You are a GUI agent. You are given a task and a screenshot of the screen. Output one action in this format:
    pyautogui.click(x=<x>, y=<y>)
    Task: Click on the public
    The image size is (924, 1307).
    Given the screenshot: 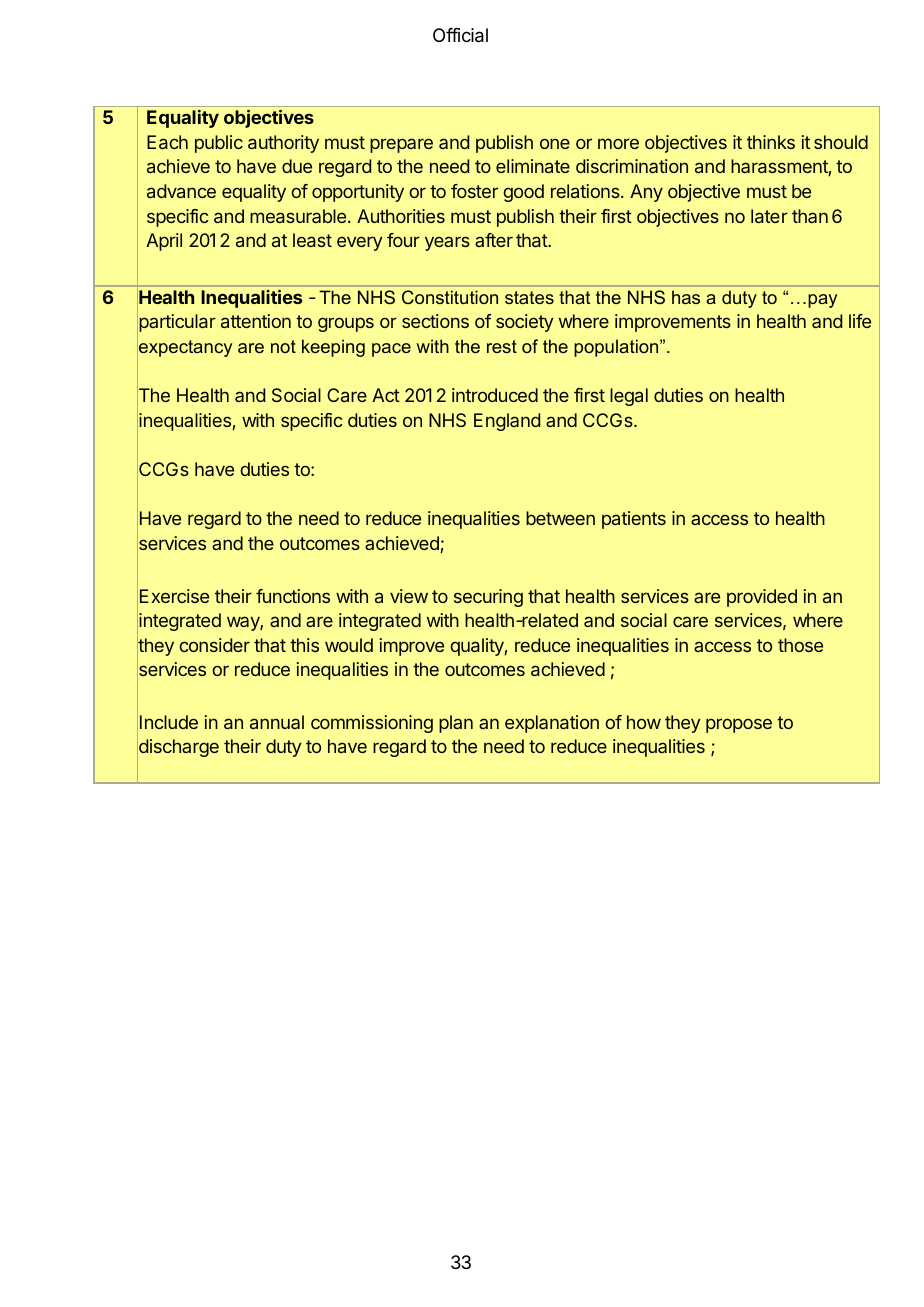 What is the action you would take?
    pyautogui.click(x=219, y=144)
